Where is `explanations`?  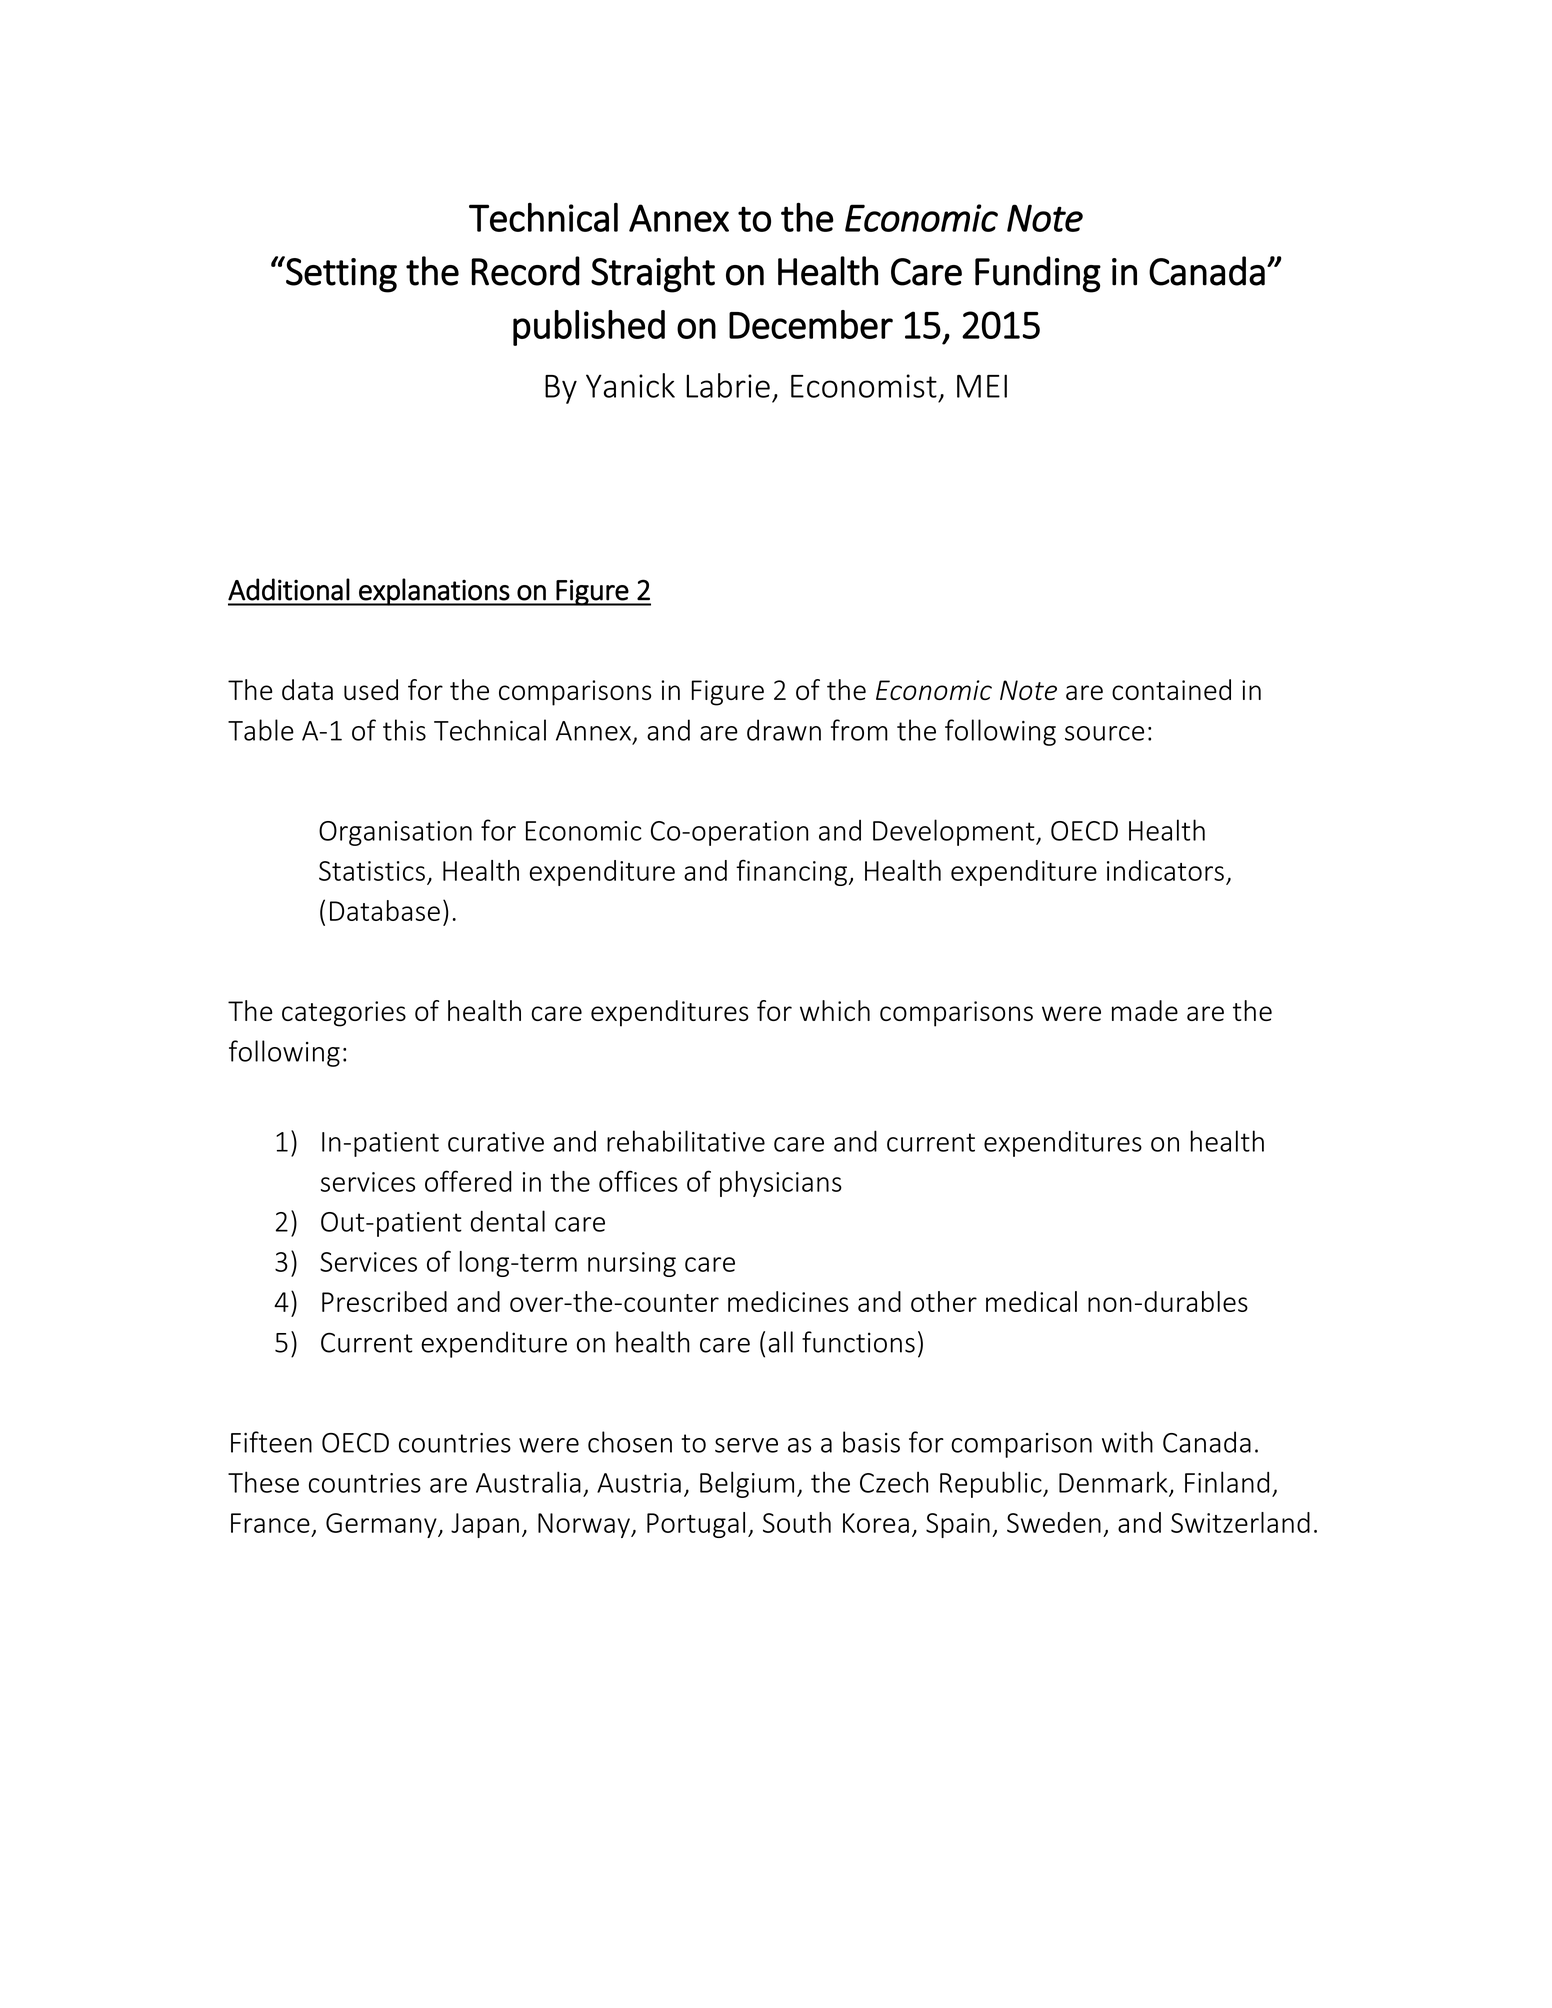 explanations is located at coordinates (434, 592).
